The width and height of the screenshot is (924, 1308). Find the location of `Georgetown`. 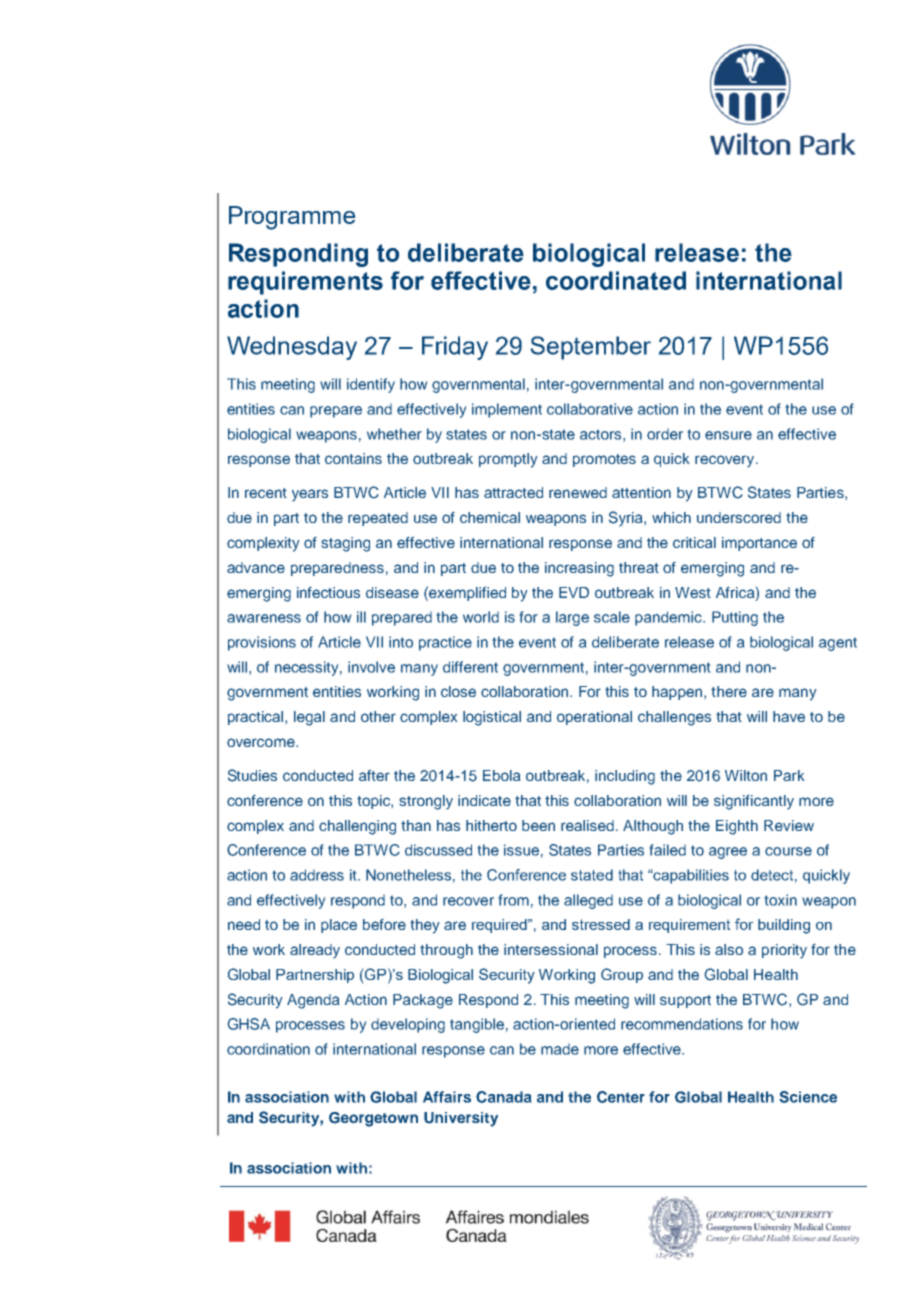

Georgetown is located at coordinates (373, 1119).
